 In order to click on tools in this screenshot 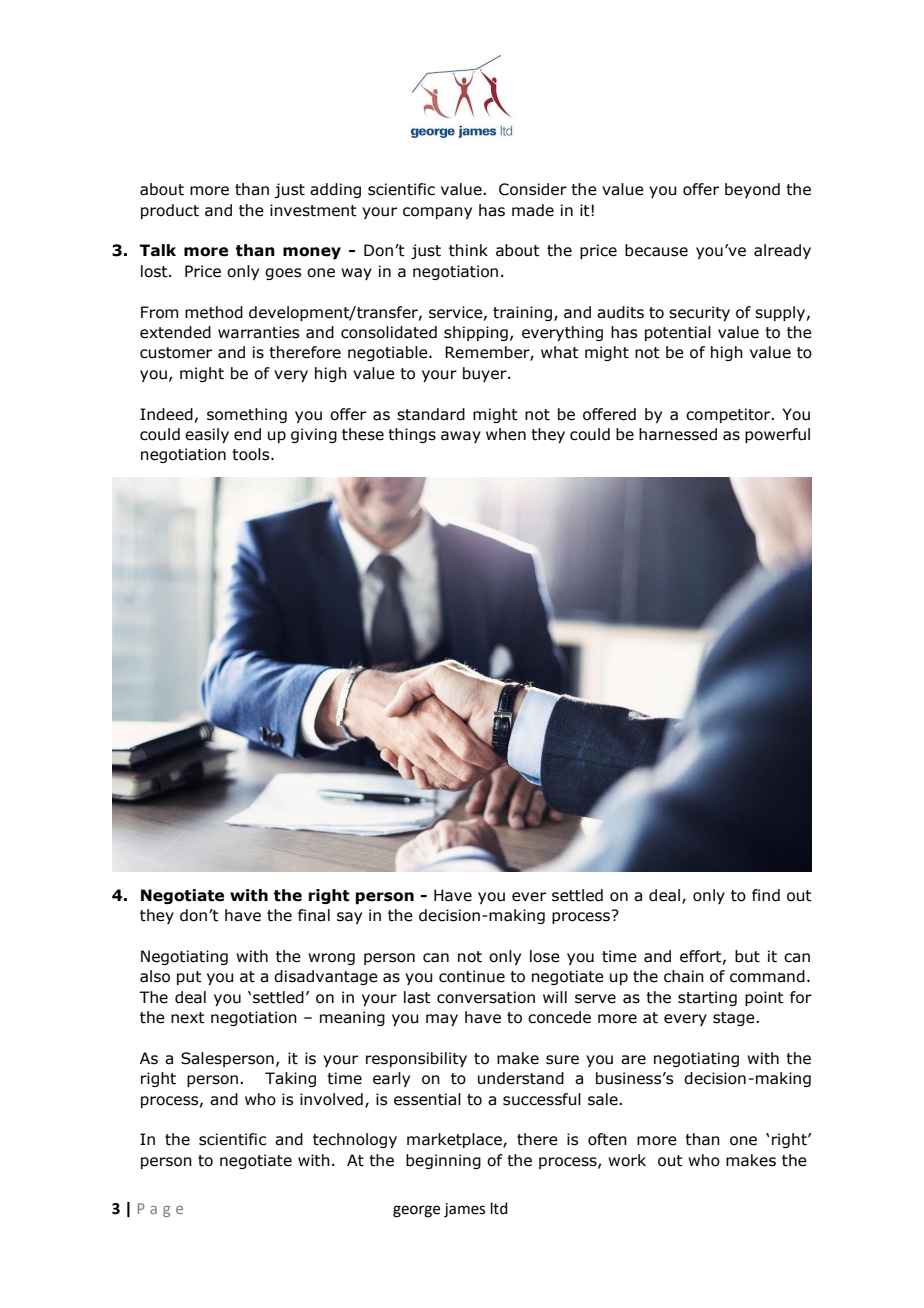, I will do `click(252, 454)`.
